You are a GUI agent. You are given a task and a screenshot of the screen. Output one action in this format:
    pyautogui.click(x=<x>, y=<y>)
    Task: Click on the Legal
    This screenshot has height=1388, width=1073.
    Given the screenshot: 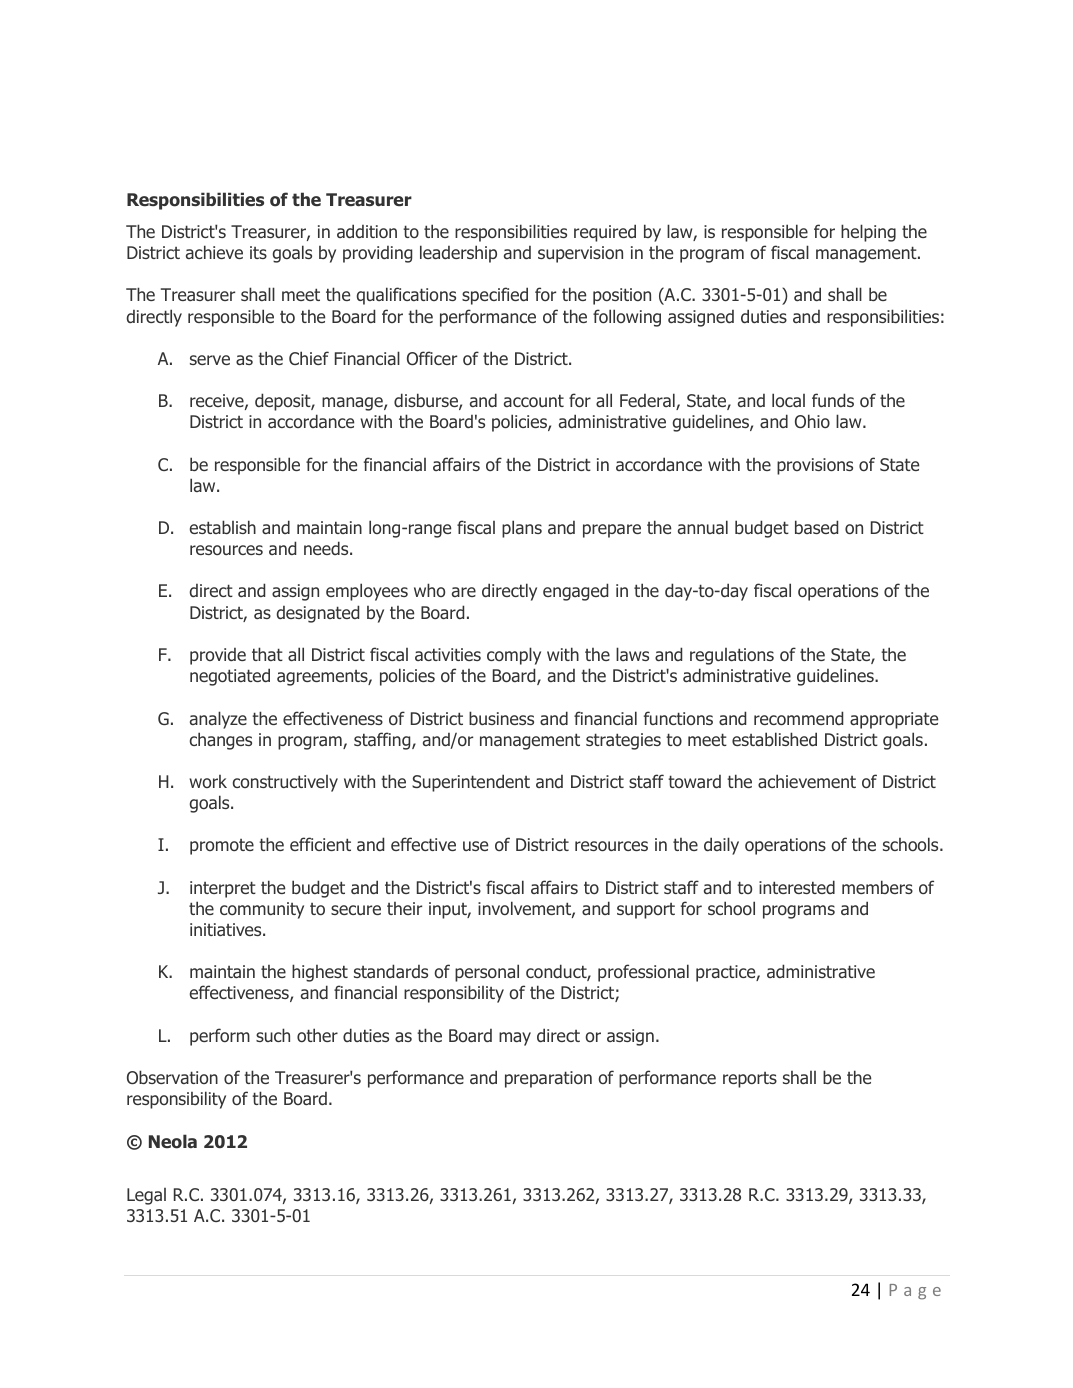 What is the action you would take?
    pyautogui.click(x=146, y=1196)
